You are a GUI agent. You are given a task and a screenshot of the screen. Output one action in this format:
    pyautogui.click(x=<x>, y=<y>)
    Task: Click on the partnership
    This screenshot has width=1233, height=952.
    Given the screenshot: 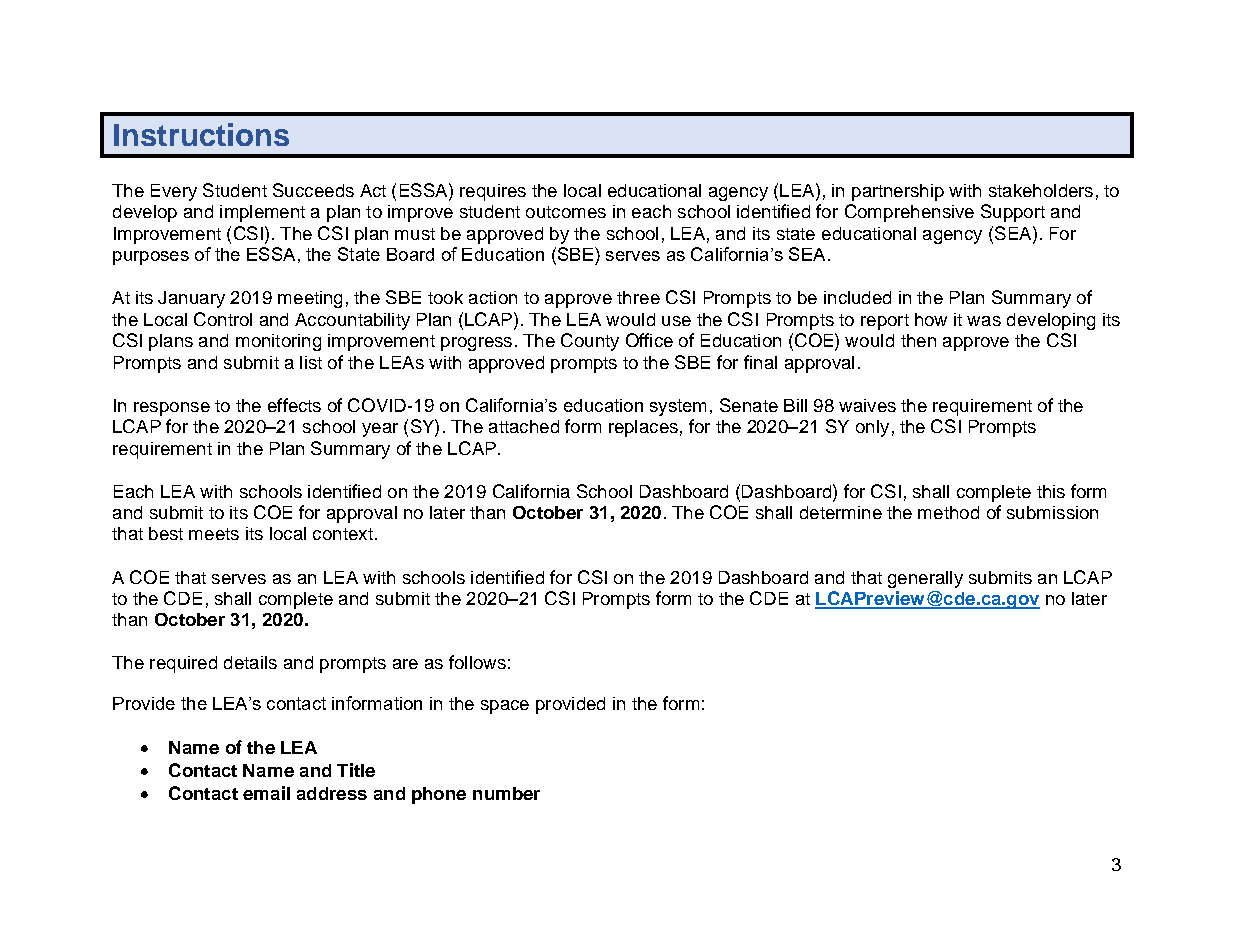 What is the action you would take?
    pyautogui.click(x=898, y=192)
